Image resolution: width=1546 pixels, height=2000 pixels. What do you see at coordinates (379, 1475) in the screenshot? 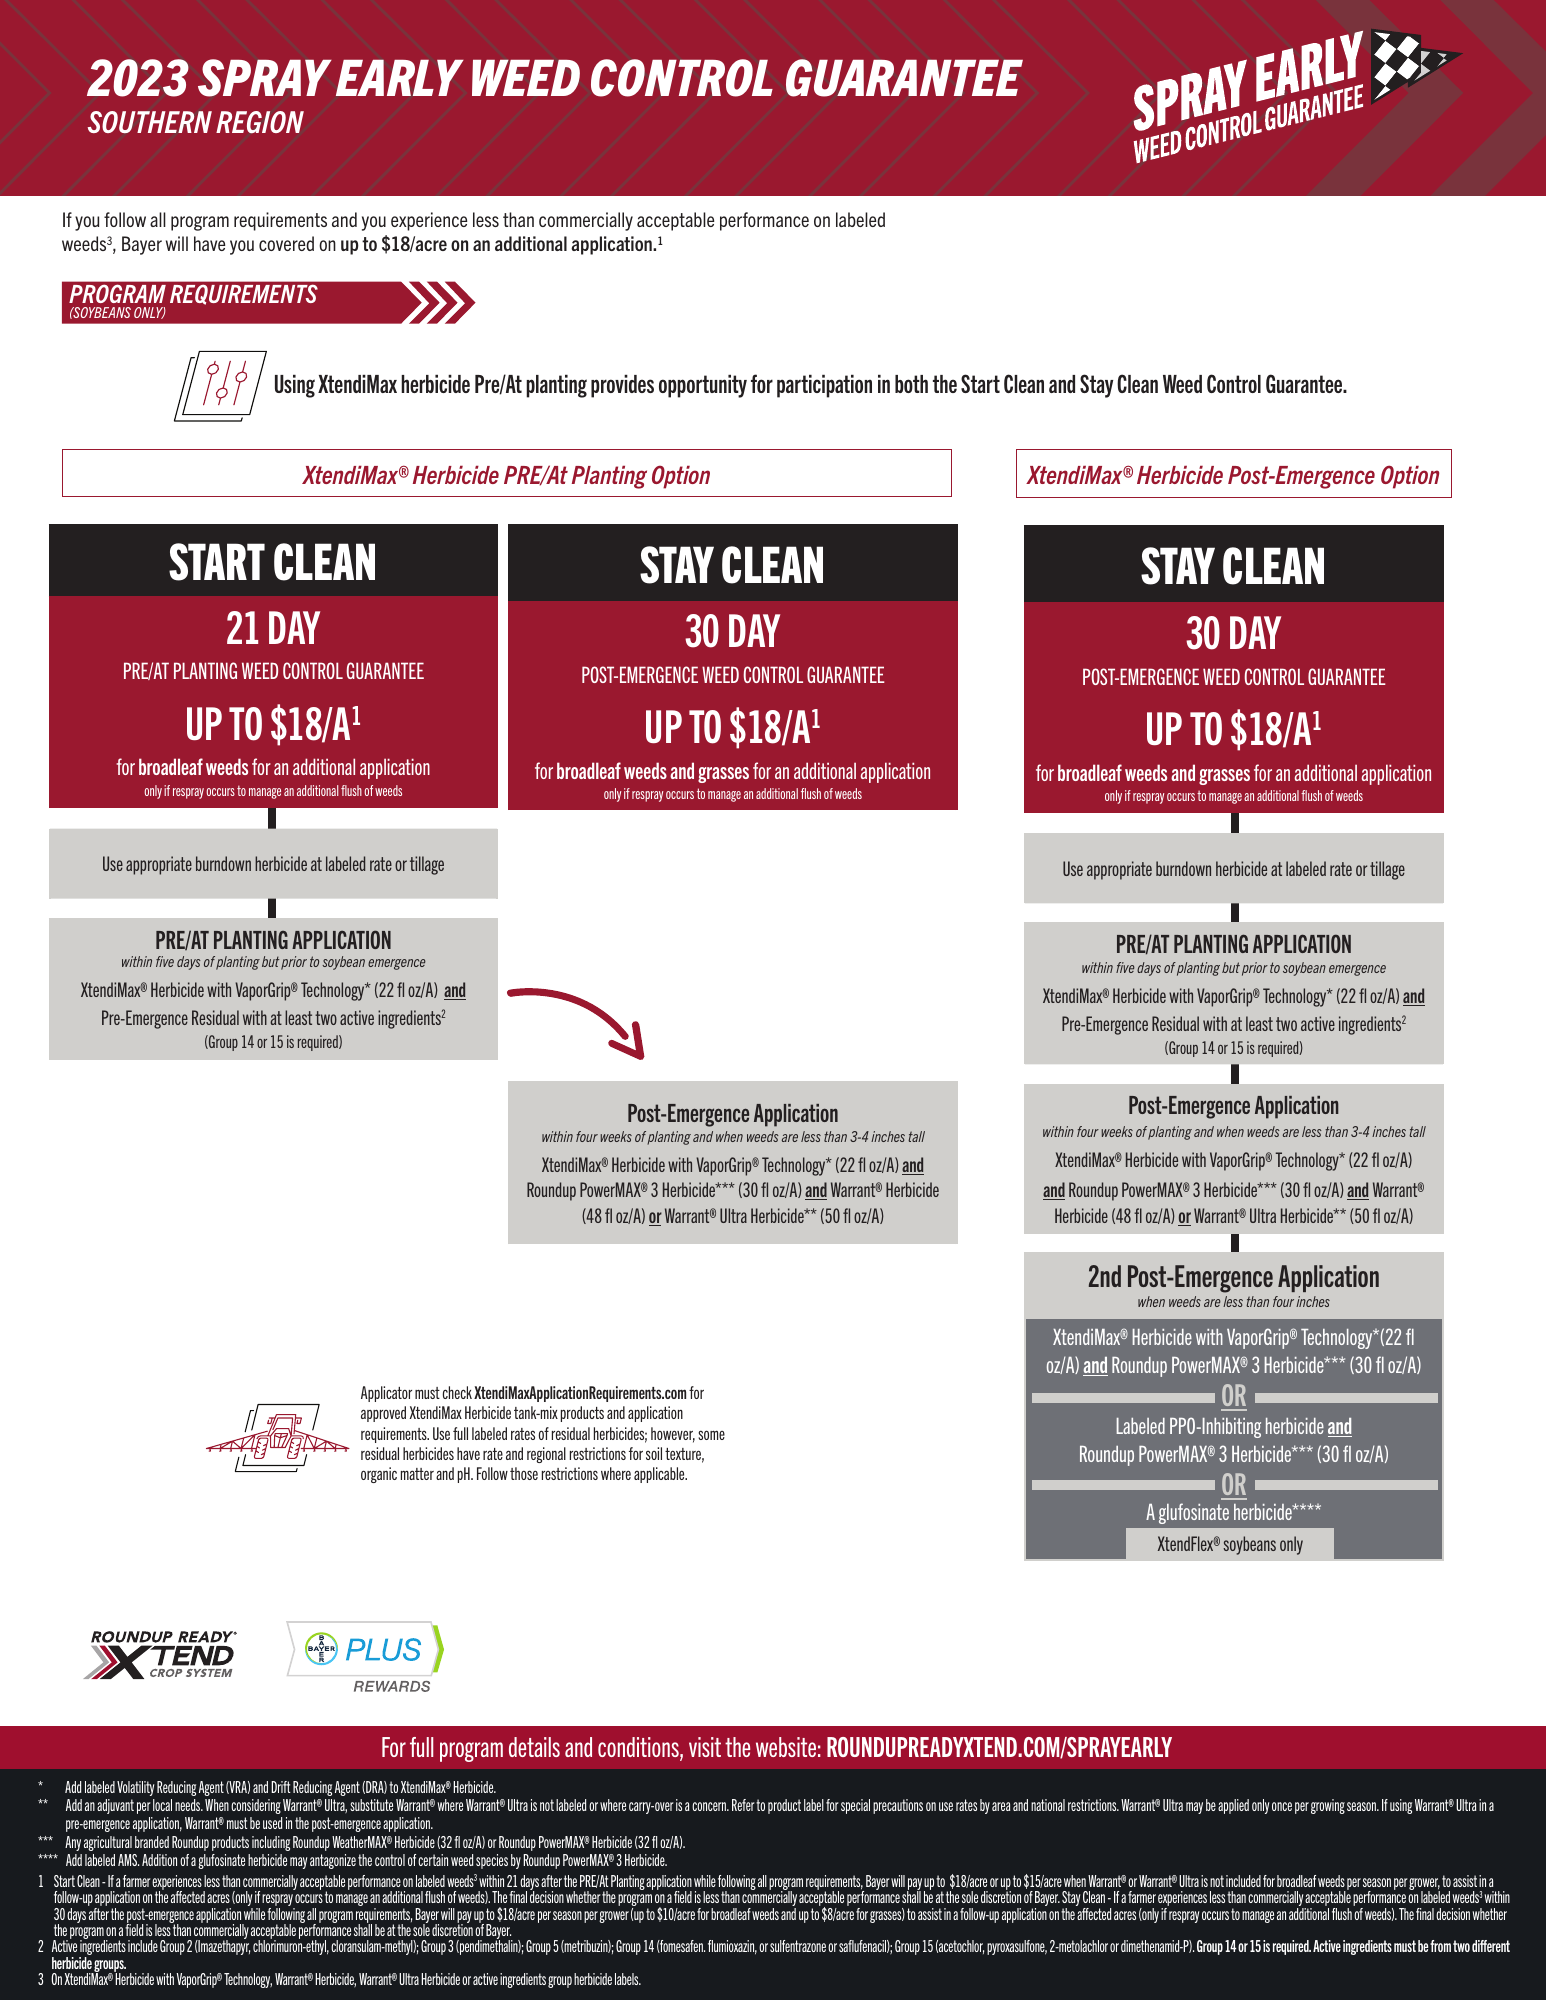
I see `organic` at bounding box center [379, 1475].
